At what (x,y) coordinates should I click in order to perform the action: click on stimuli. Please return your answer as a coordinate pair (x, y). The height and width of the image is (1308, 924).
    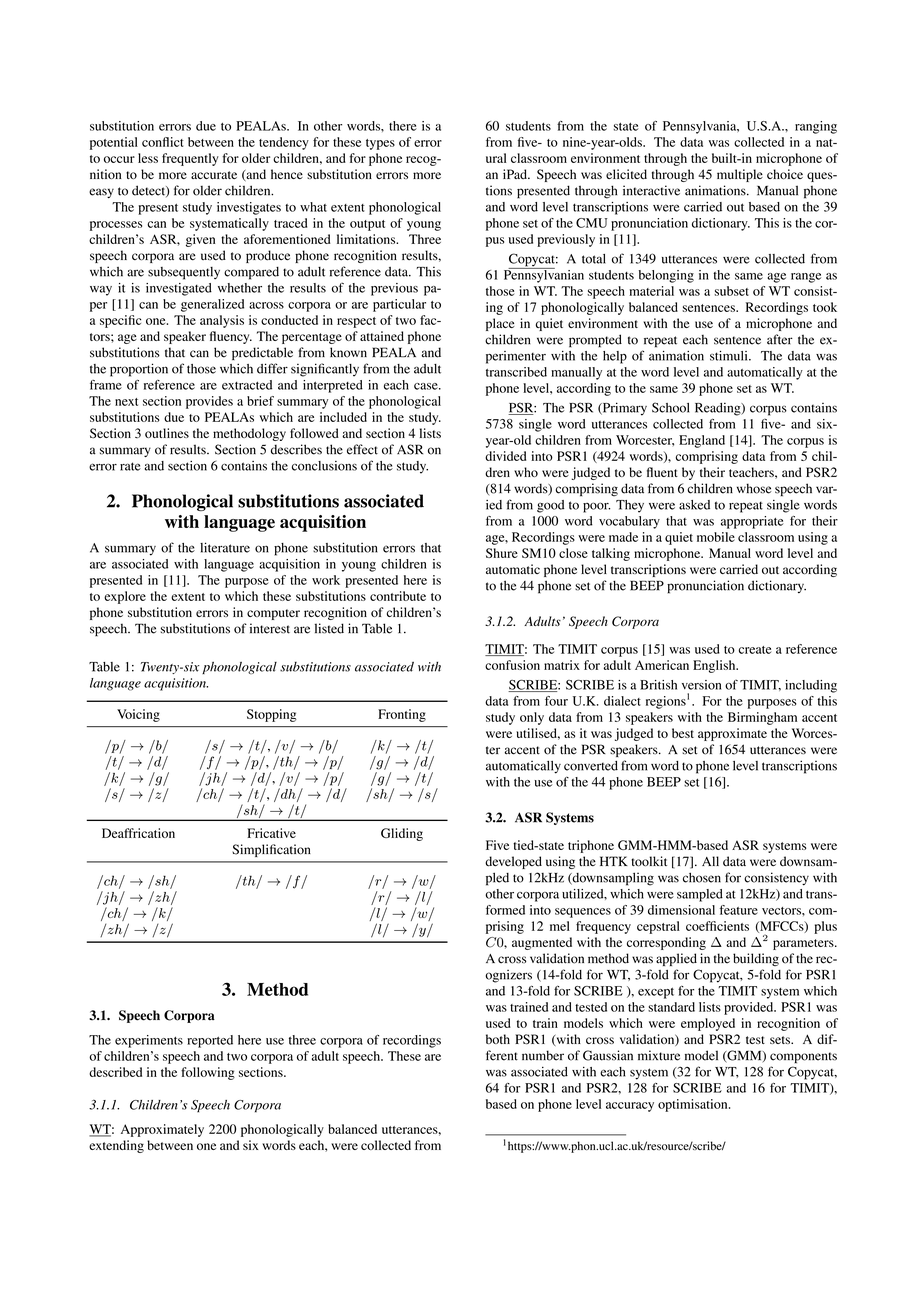
    Looking at the image, I should click on (730, 356).
